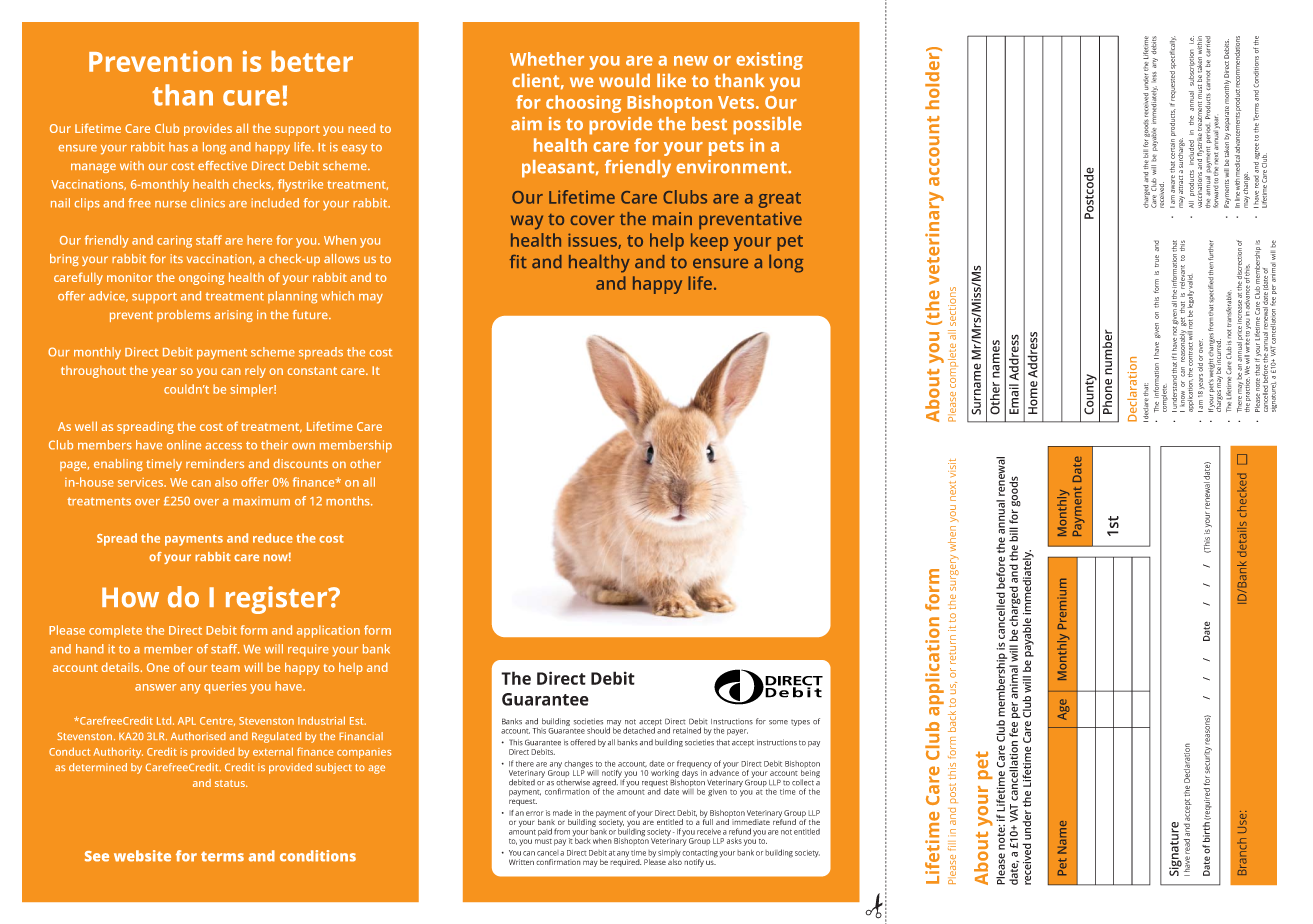 The height and width of the screenshot is (924, 1313). What do you see at coordinates (734, 841) in the screenshot?
I see `asks` at bounding box center [734, 841].
